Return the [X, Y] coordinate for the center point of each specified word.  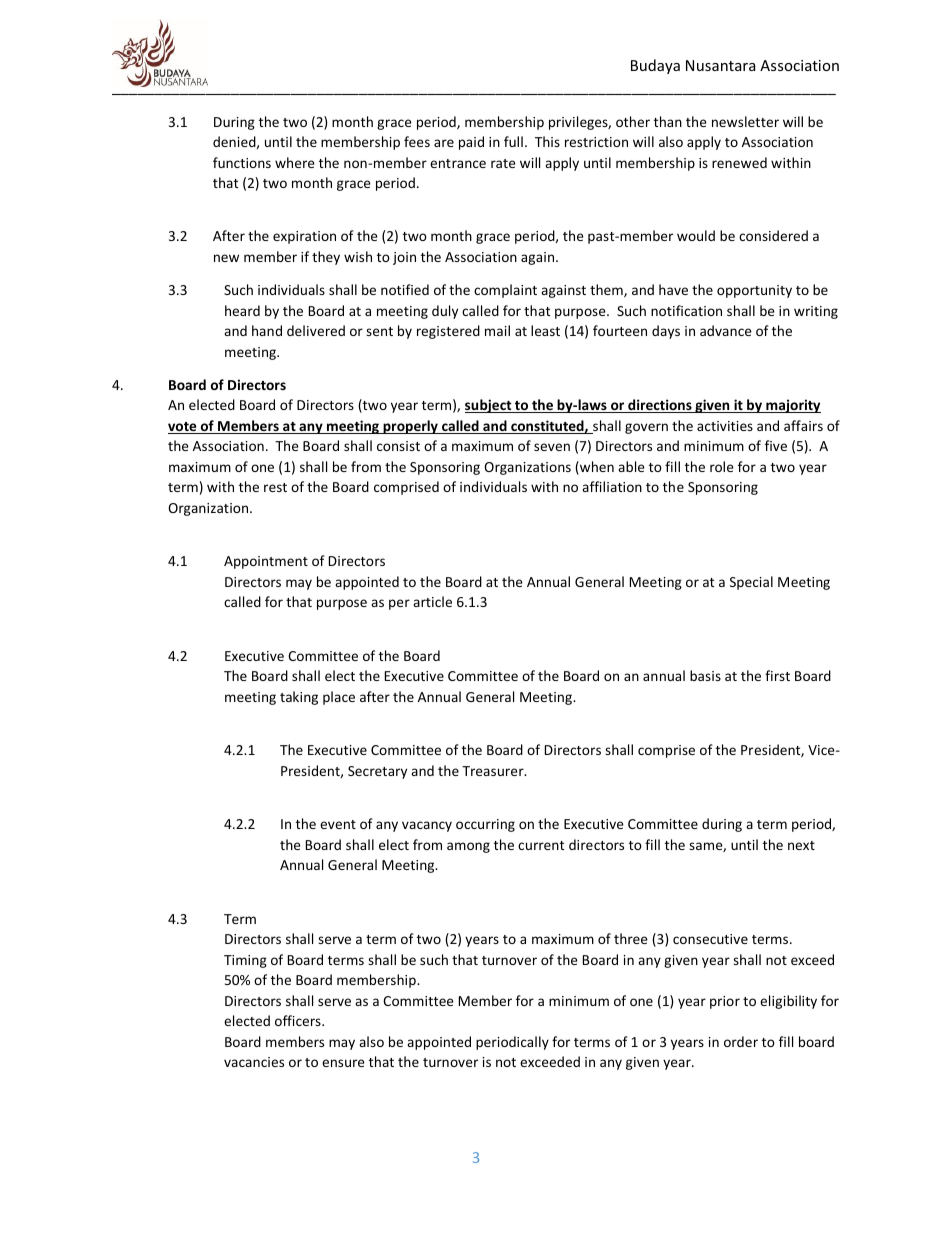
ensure [343, 1063]
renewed [739, 162]
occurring [485, 825]
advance [726, 330]
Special [751, 583]
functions [242, 162]
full [513, 141]
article [432, 601]
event [338, 824]
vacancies [254, 1062]
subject [489, 406]
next [801, 845]
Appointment [266, 562]
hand [267, 330]
